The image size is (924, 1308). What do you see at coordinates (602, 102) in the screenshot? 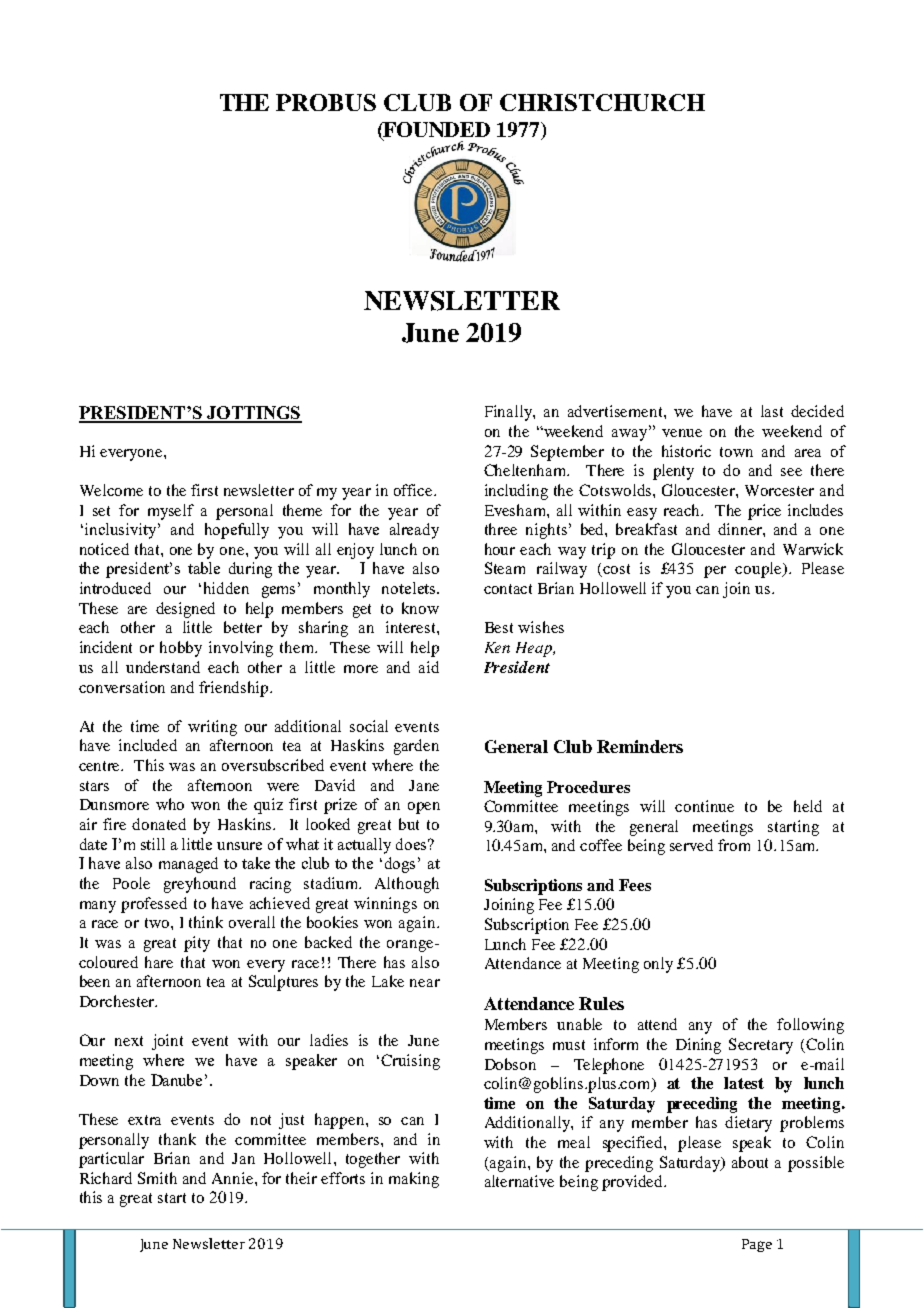
I see `CHRISTCHURCH` at bounding box center [602, 102].
